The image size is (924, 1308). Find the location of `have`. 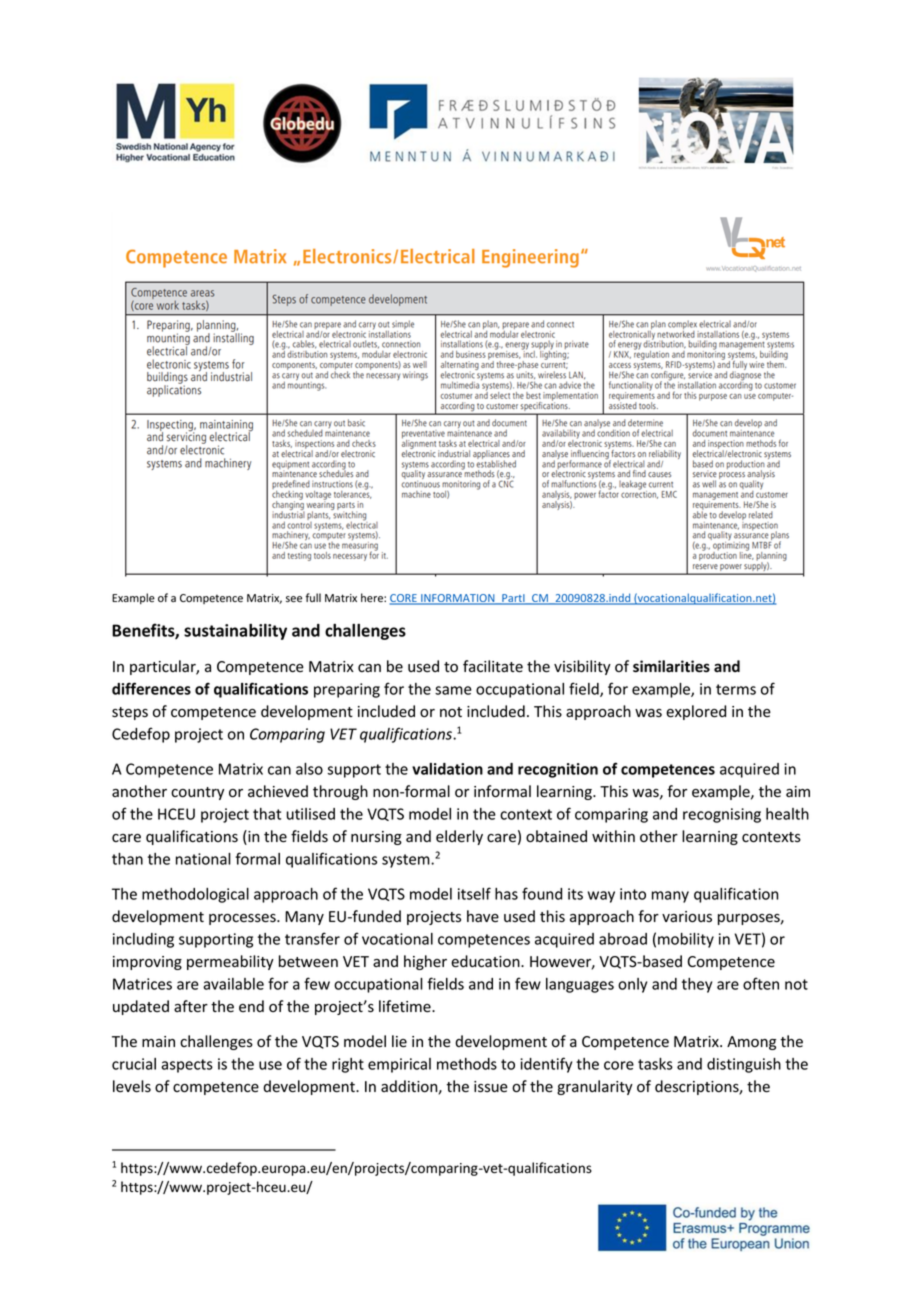

have is located at coordinates (483, 916).
